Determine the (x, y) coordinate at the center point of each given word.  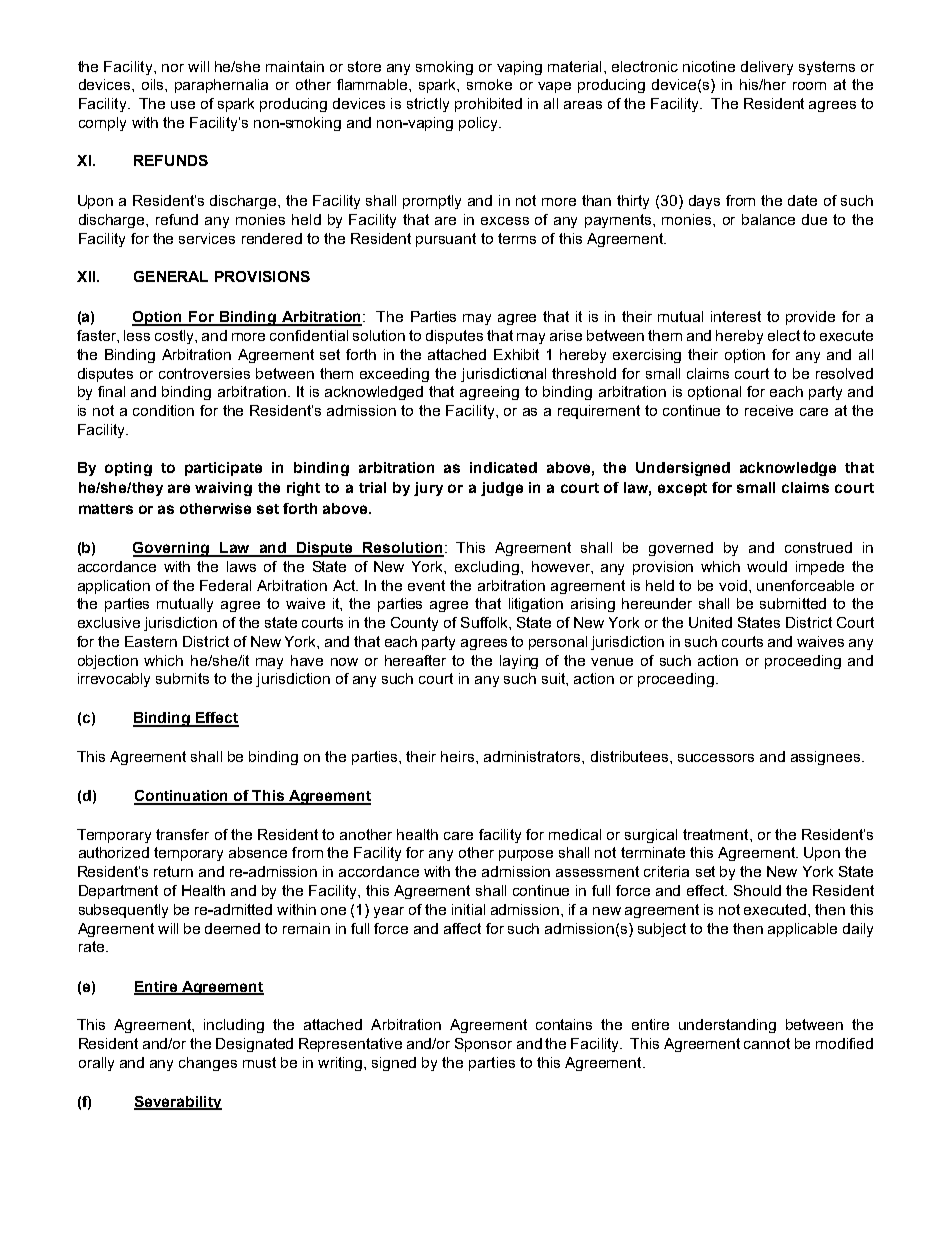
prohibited (488, 105)
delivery (767, 68)
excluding (488, 568)
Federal (225, 585)
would (767, 566)
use (183, 105)
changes (208, 1064)
